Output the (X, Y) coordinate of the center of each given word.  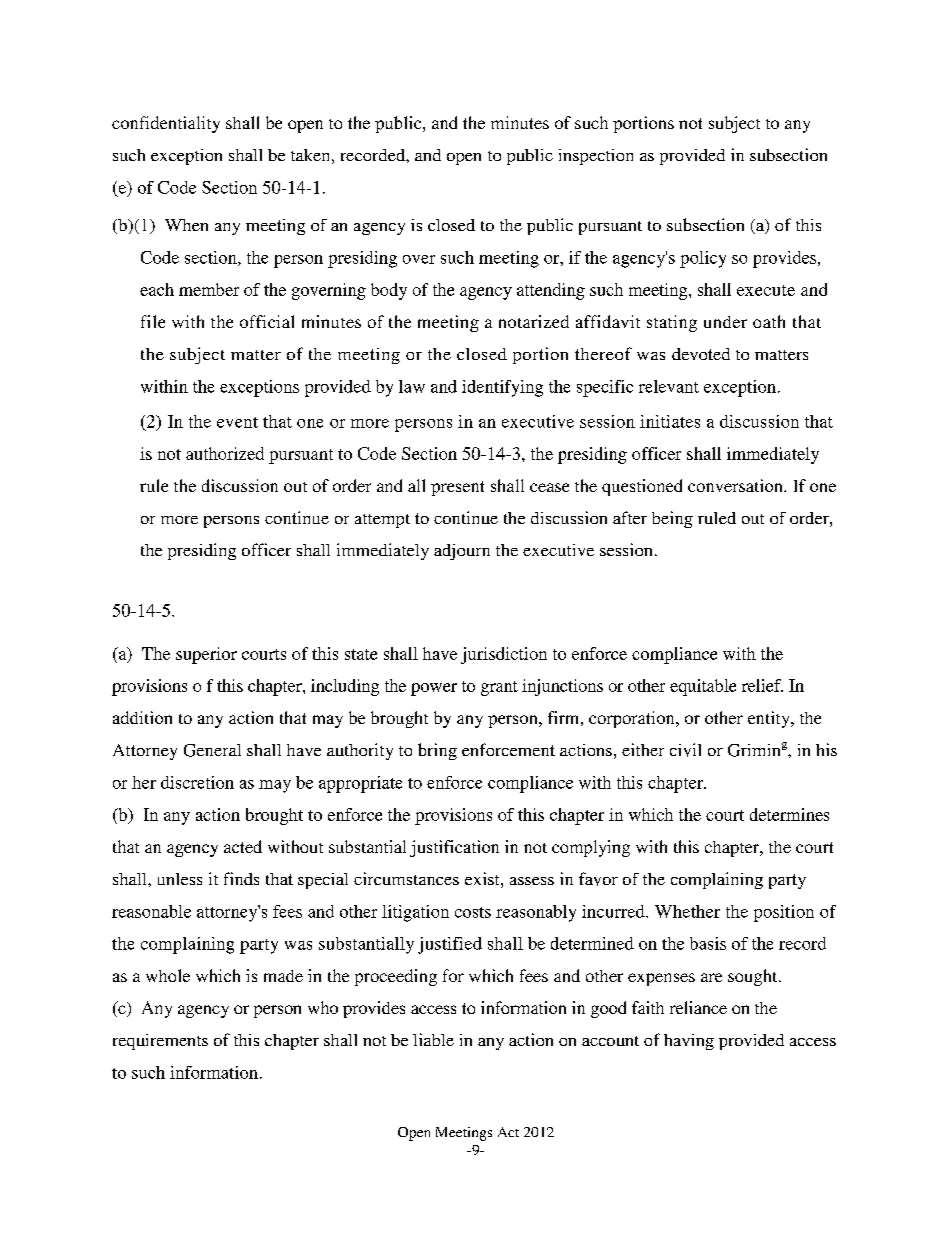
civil (685, 750)
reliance (698, 1007)
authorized (225, 453)
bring (437, 751)
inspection (596, 157)
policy (703, 259)
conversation (736, 485)
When (186, 225)
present (457, 488)
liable (433, 1039)
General (212, 750)
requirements (160, 1042)
